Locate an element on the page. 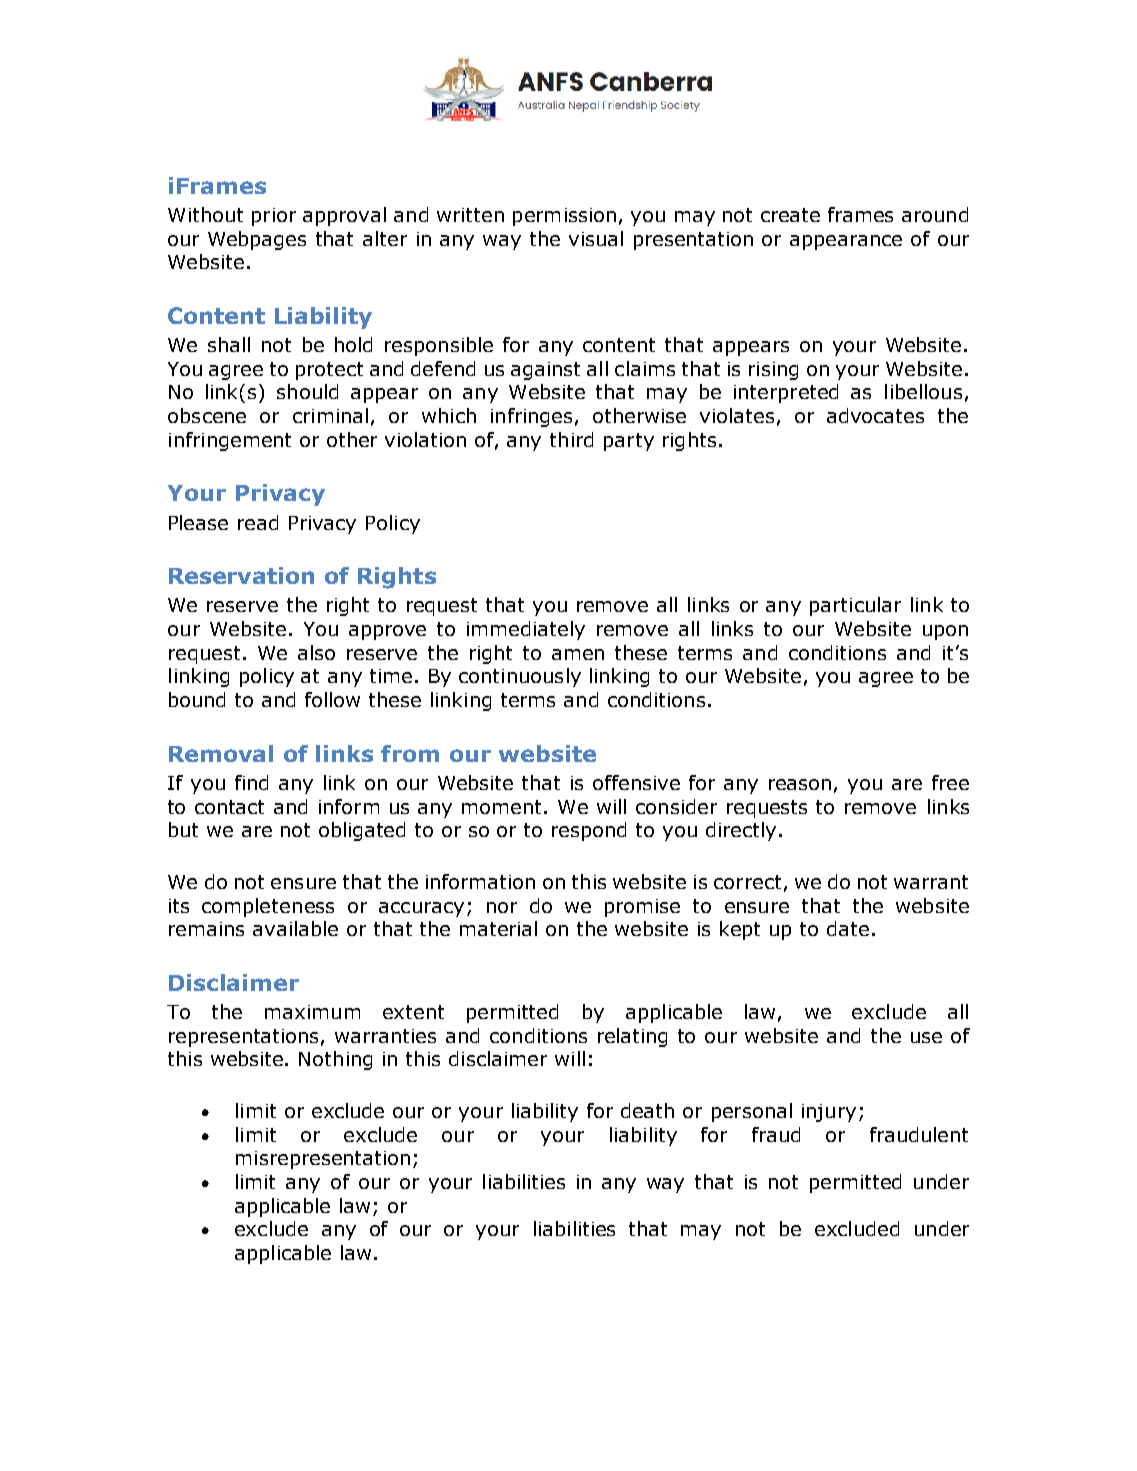  particular is located at coordinates (855, 606).
